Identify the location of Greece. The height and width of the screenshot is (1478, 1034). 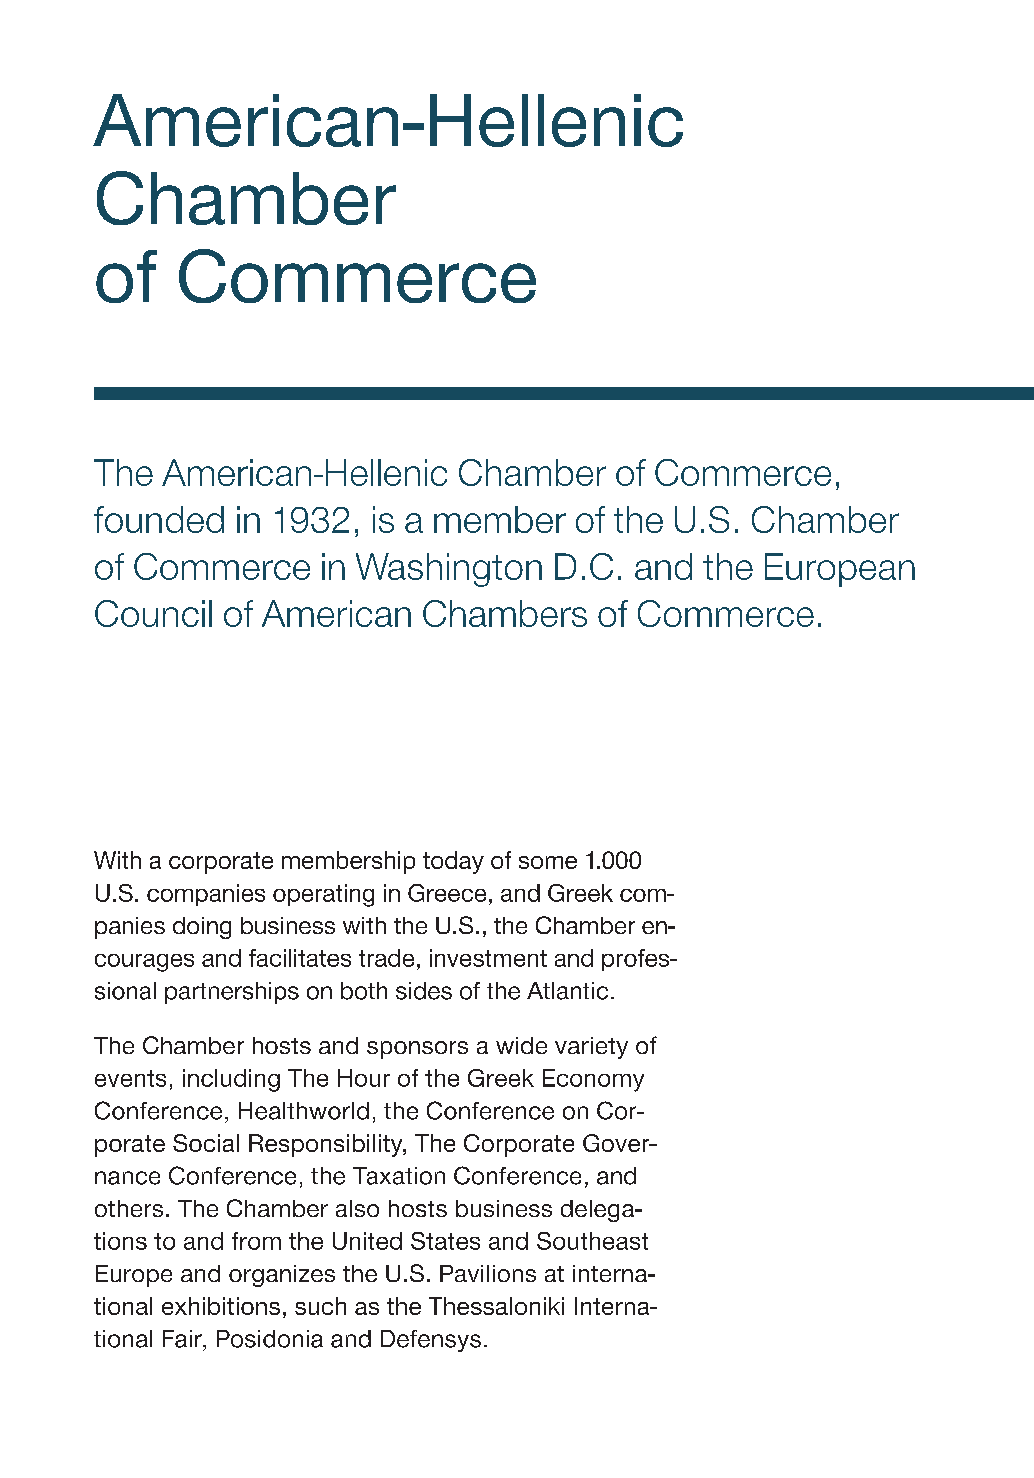
(447, 893).
